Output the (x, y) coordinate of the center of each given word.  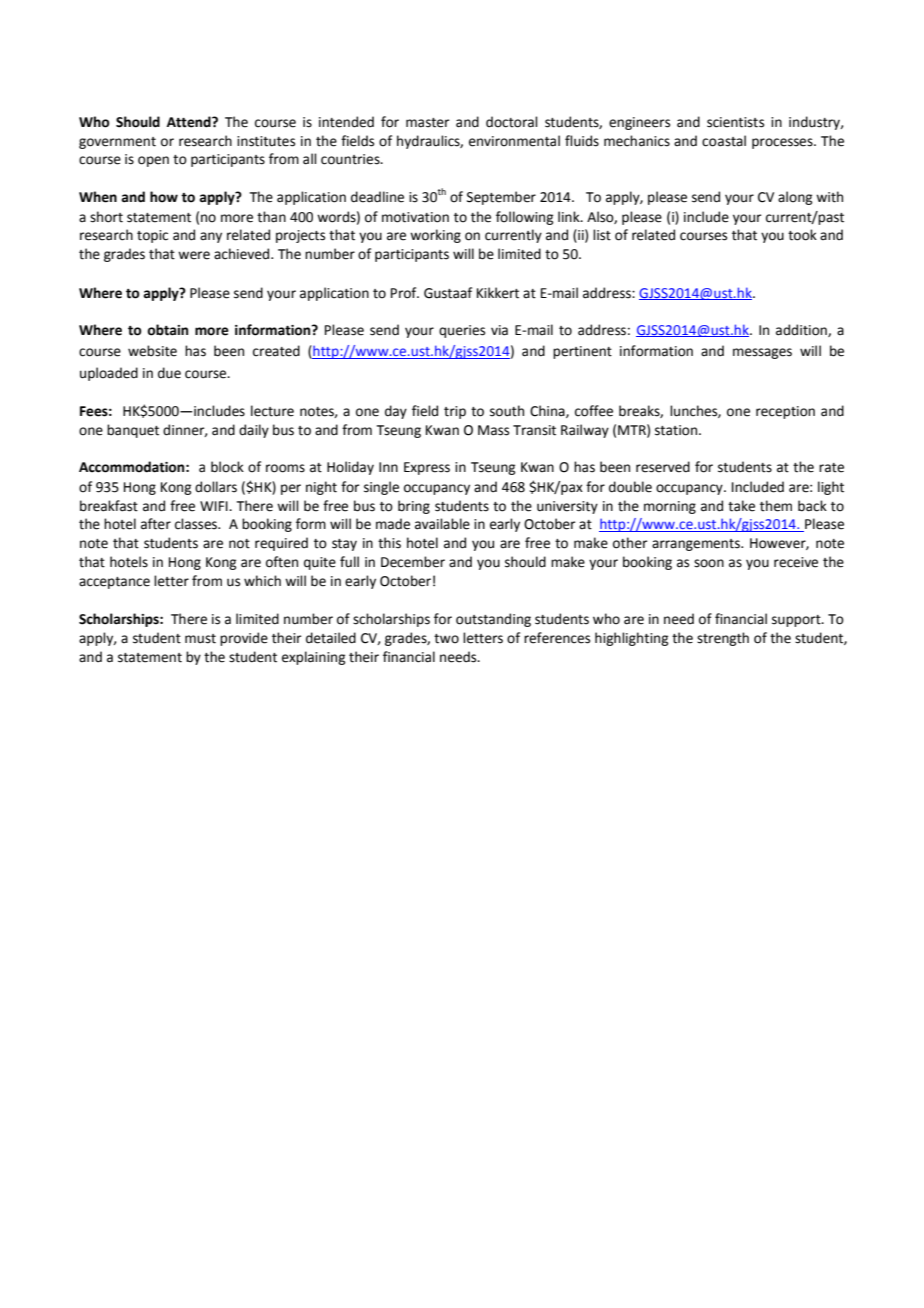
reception (785, 412)
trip (455, 412)
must (200, 639)
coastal (724, 141)
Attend (190, 122)
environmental (514, 141)
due (169, 373)
